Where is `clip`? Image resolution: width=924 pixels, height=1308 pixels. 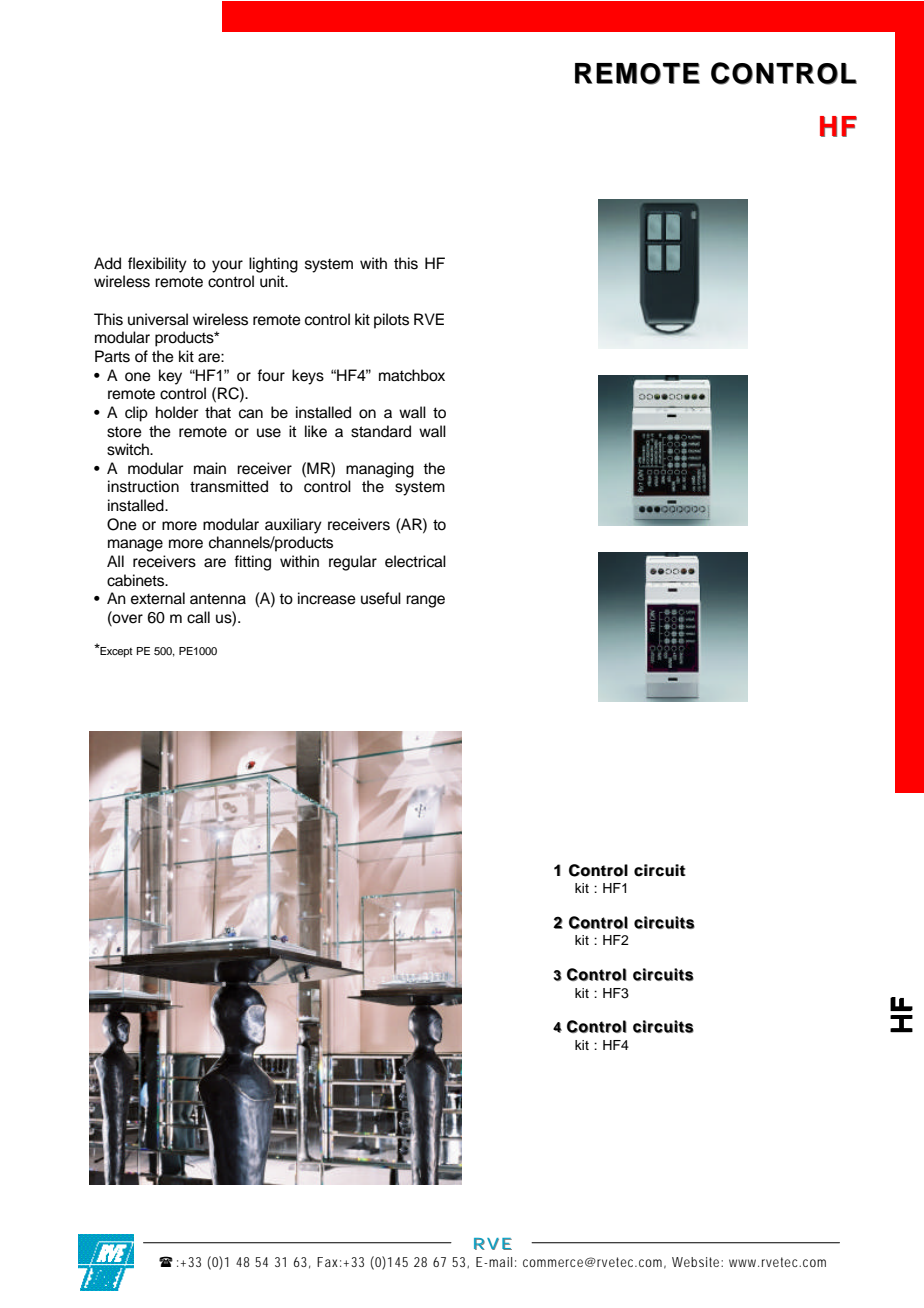
clip is located at coordinates (136, 414).
